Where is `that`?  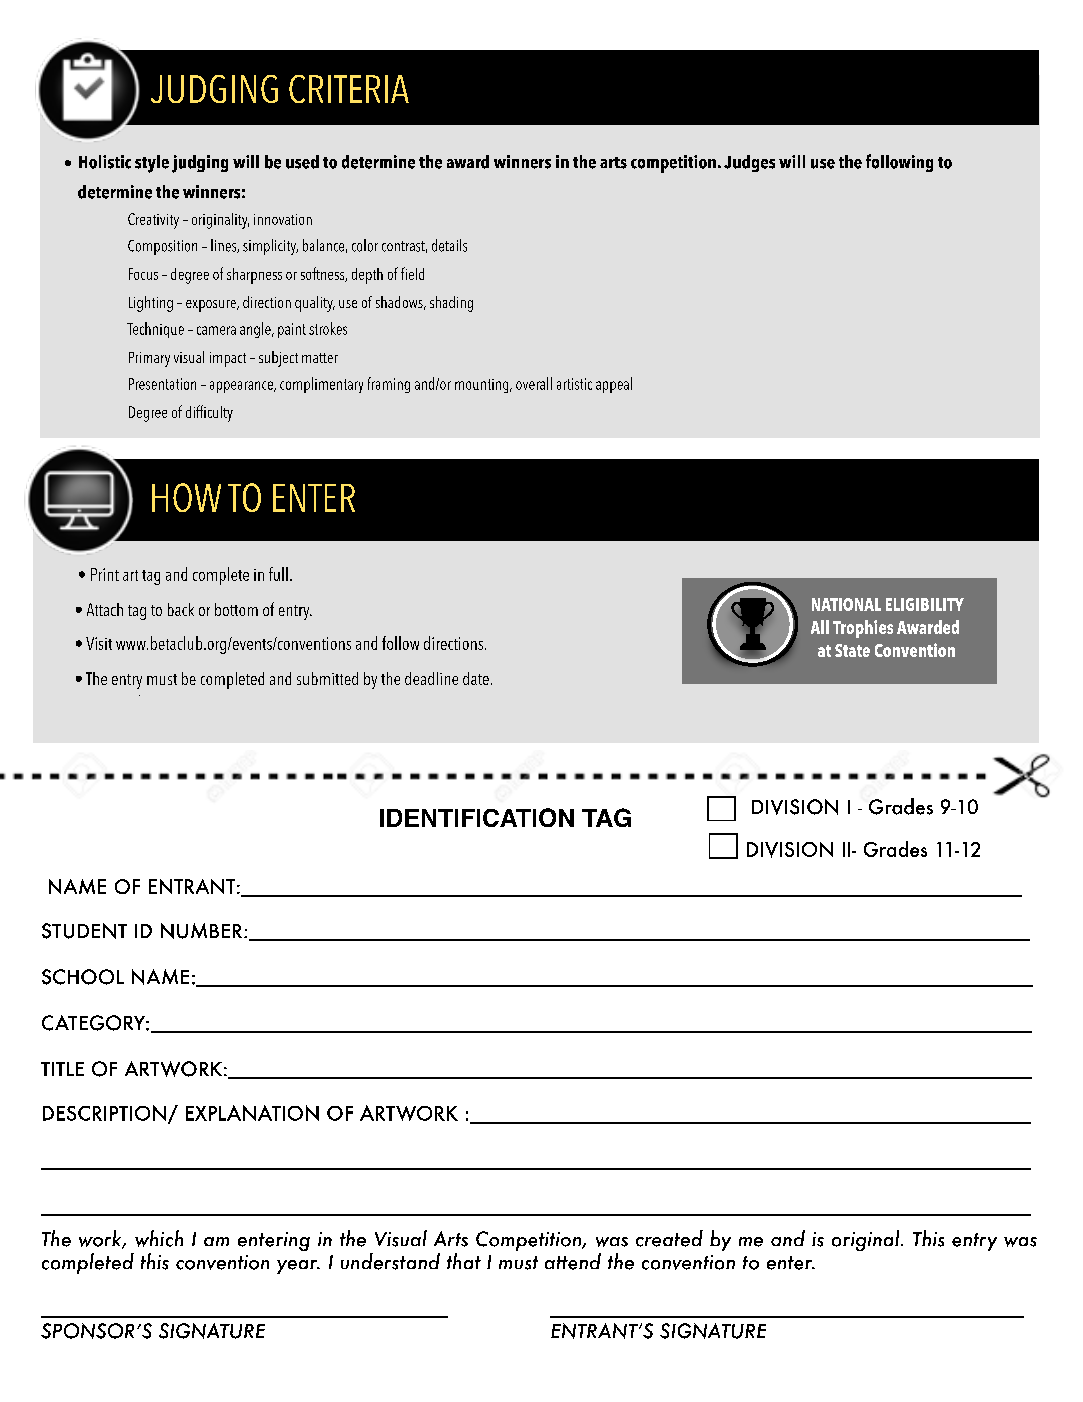 that is located at coordinates (464, 1261).
